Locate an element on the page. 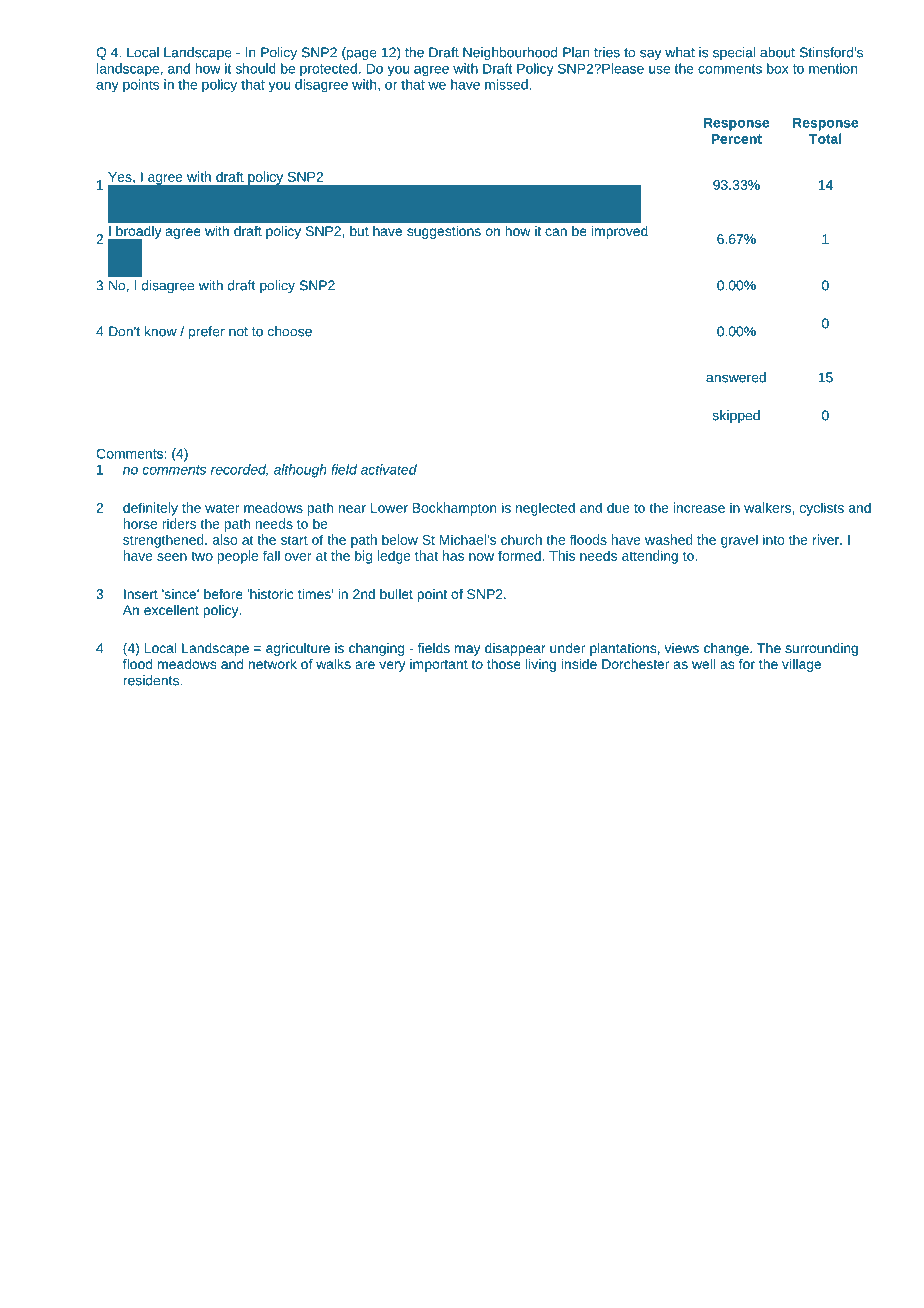  change is located at coordinates (727, 649).
